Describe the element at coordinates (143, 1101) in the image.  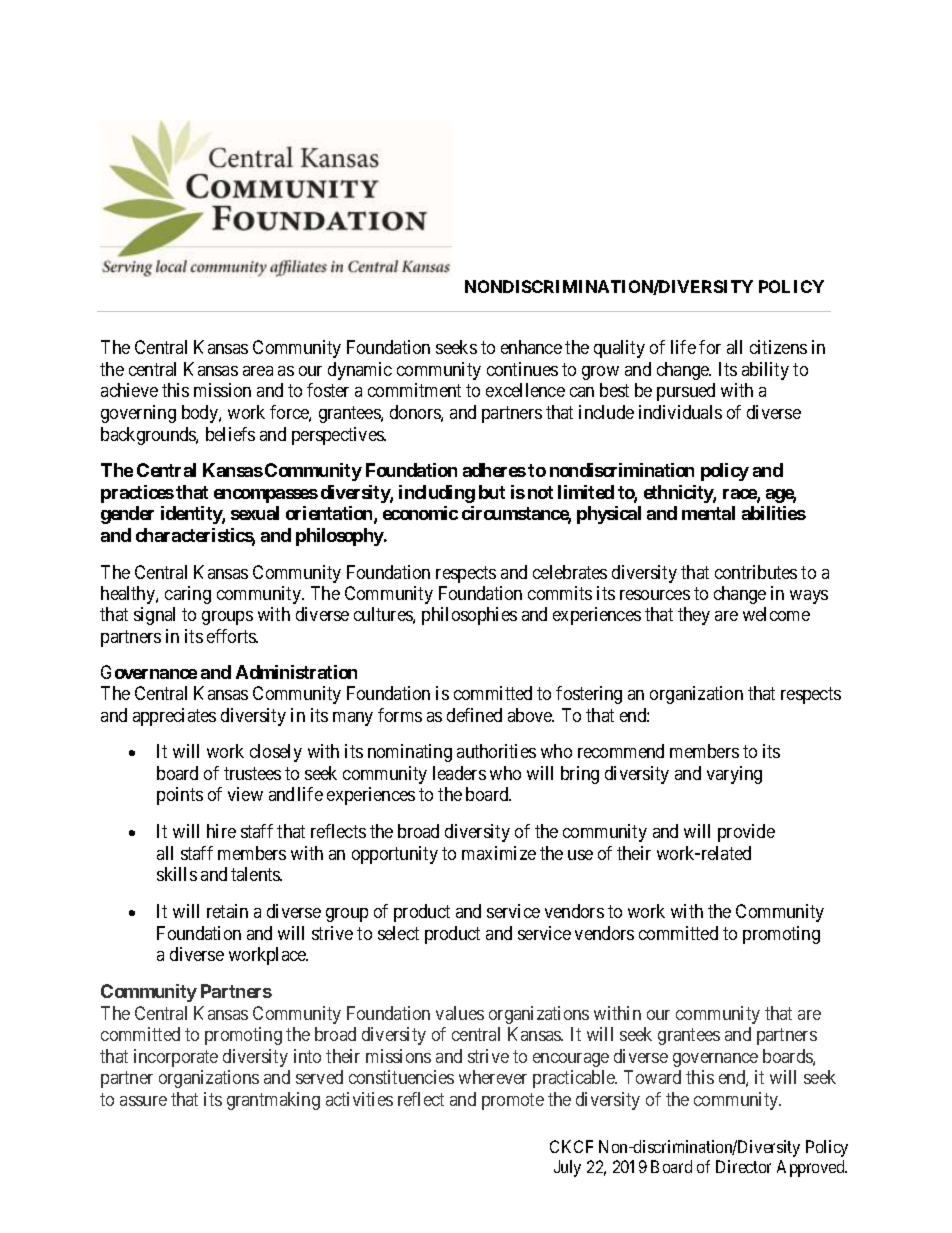
I see `assure` at that location.
